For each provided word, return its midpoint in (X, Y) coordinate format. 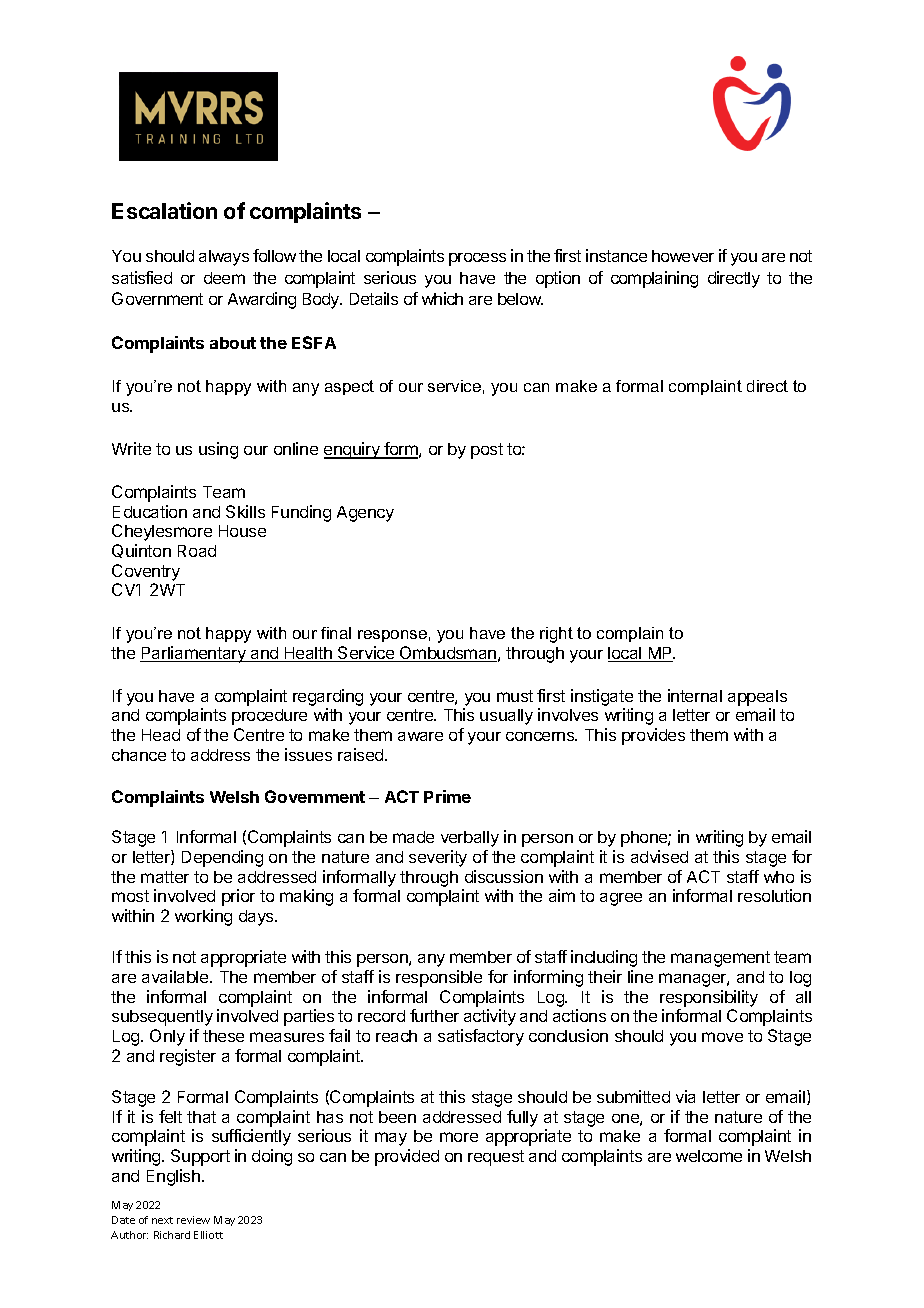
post (487, 451)
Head (161, 735)
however (683, 256)
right (556, 635)
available (176, 976)
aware (420, 736)
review (193, 1220)
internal (695, 695)
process (477, 259)
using (218, 450)
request (496, 1158)
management (720, 959)
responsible (439, 978)
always (224, 258)
